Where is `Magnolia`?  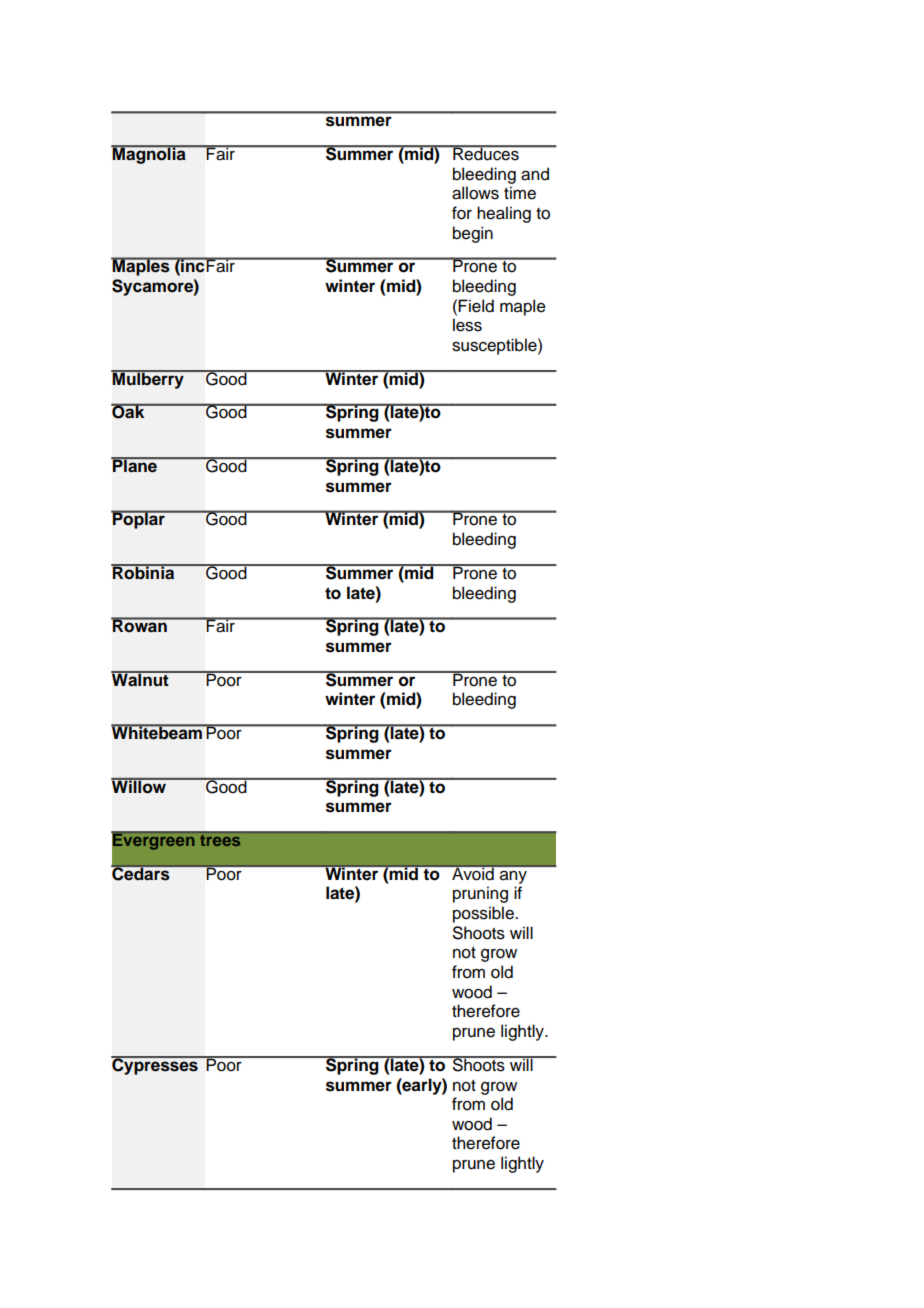 Magnolia is located at coordinates (149, 154).
